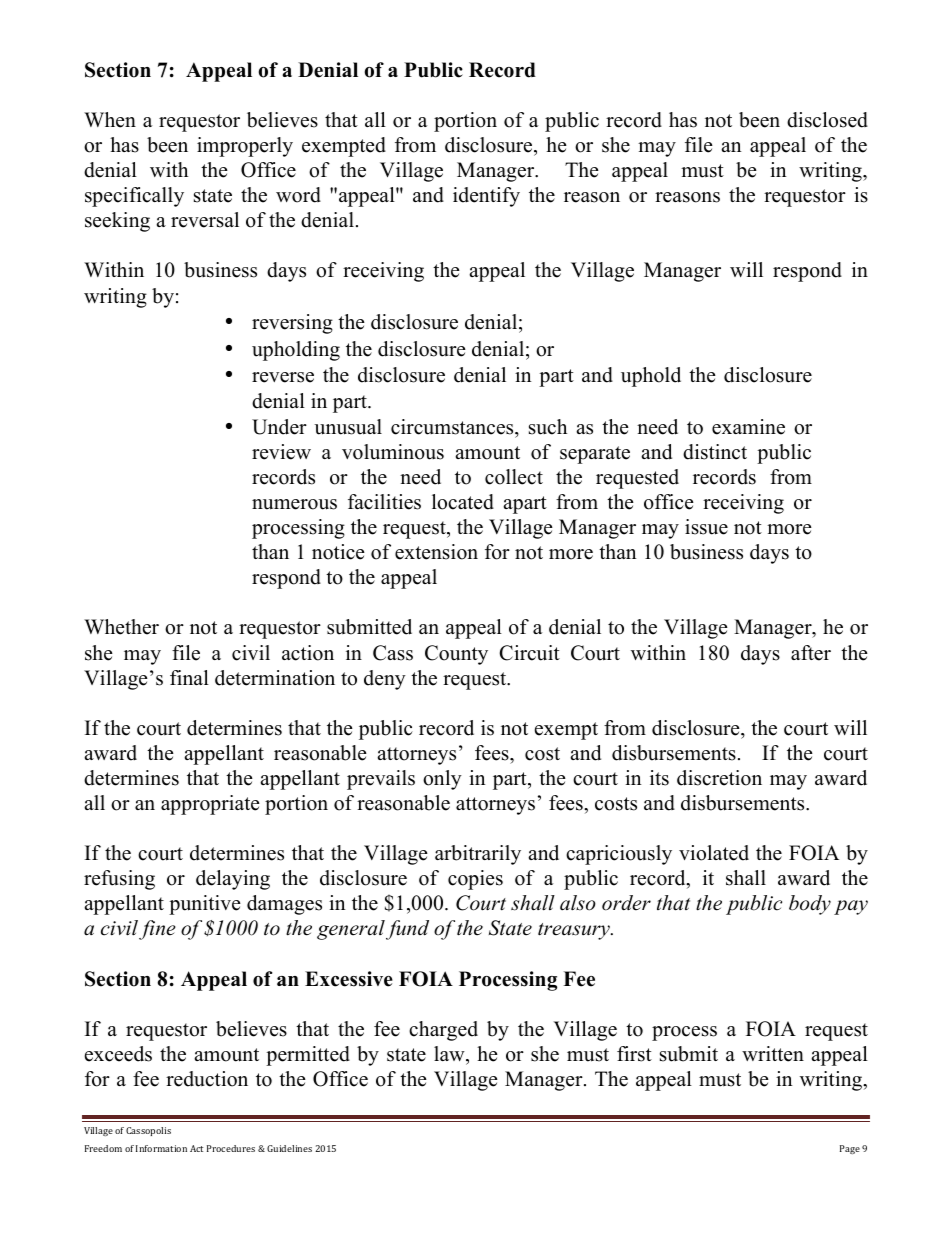 Image resolution: width=952 pixels, height=1233 pixels. What do you see at coordinates (207, 1079) in the image?
I see `reduction` at bounding box center [207, 1079].
